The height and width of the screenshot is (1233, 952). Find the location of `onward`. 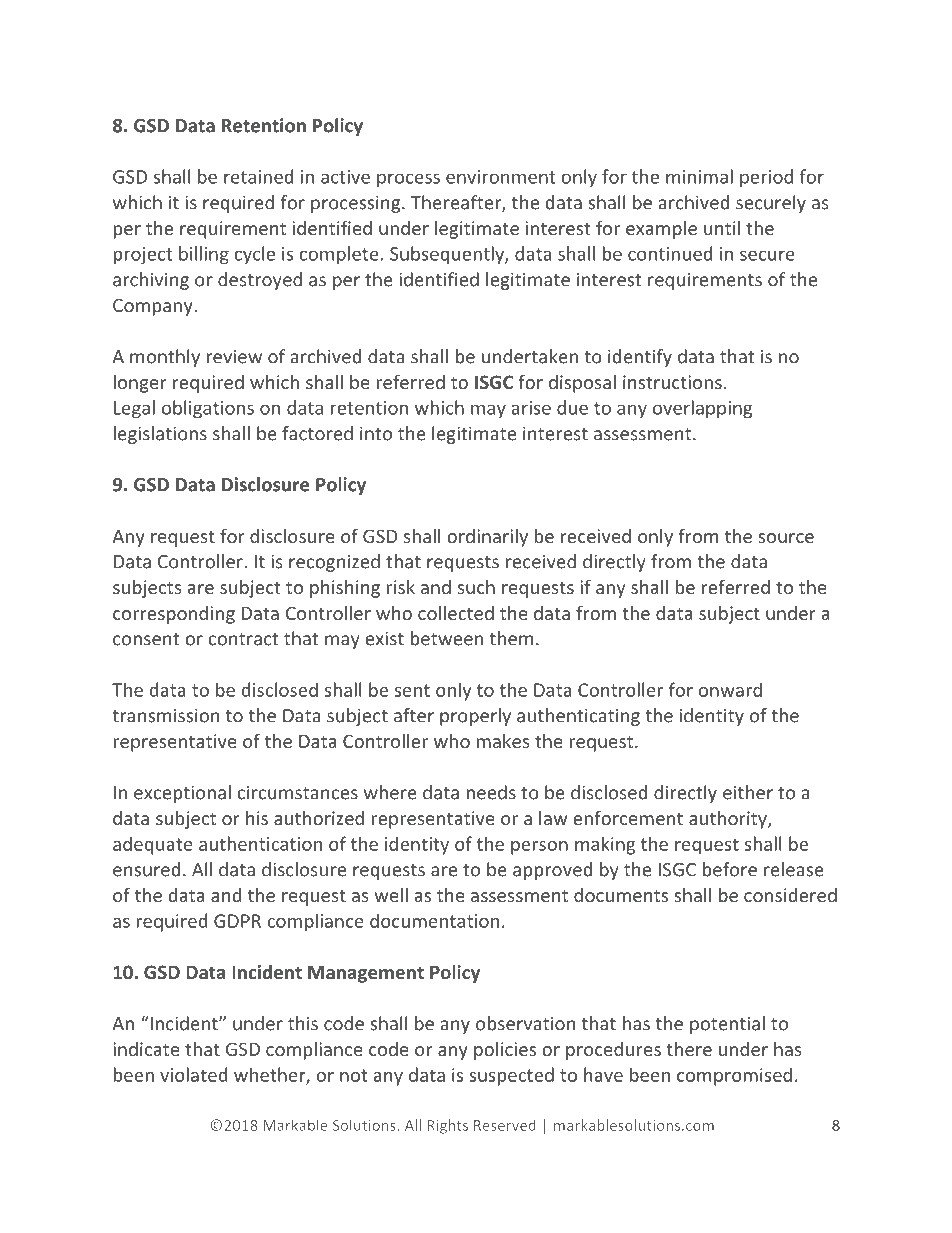

onward is located at coordinates (730, 689).
